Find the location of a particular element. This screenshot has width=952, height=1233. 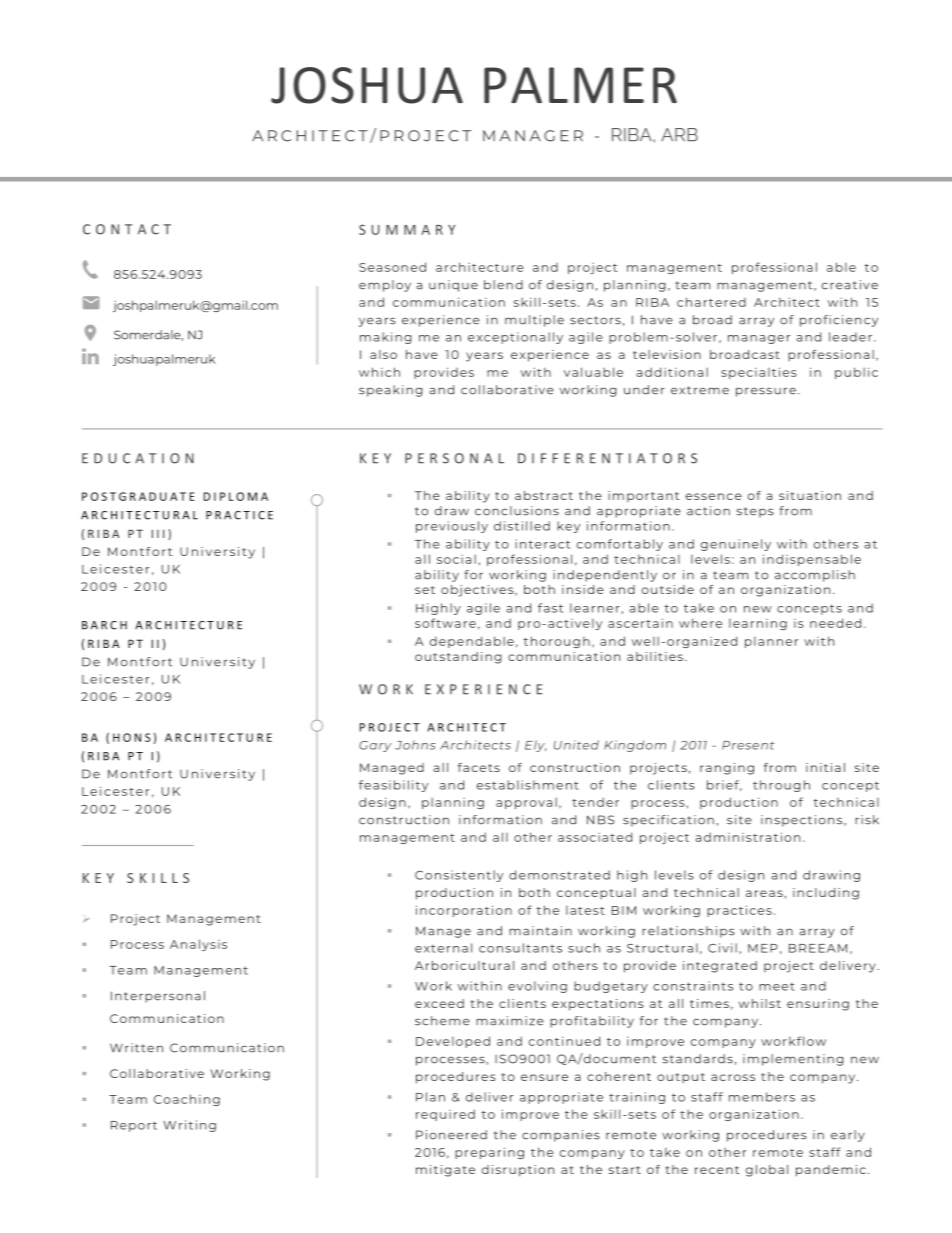

Present is located at coordinates (748, 745).
